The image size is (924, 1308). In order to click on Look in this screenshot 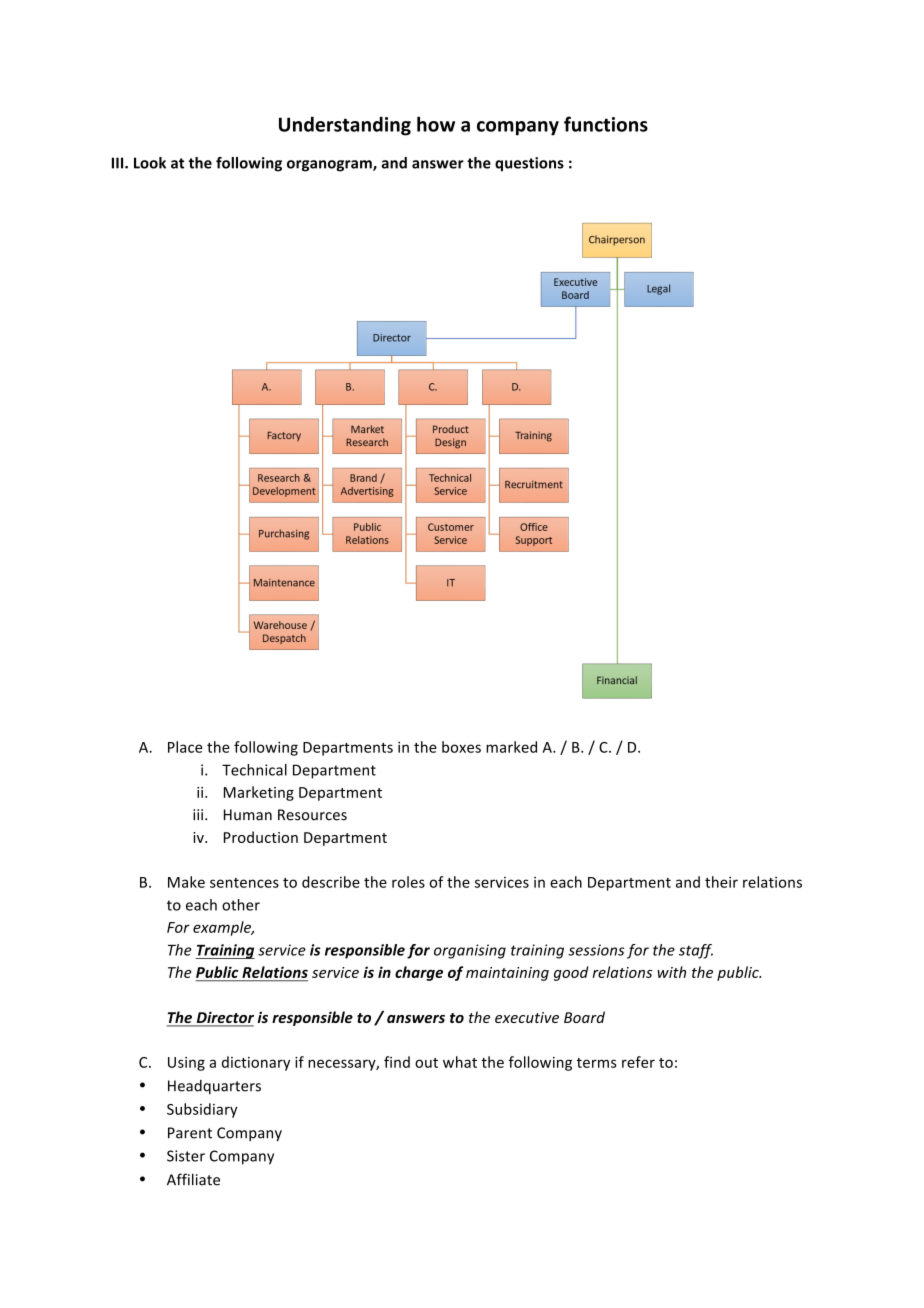, I will do `click(150, 163)`.
